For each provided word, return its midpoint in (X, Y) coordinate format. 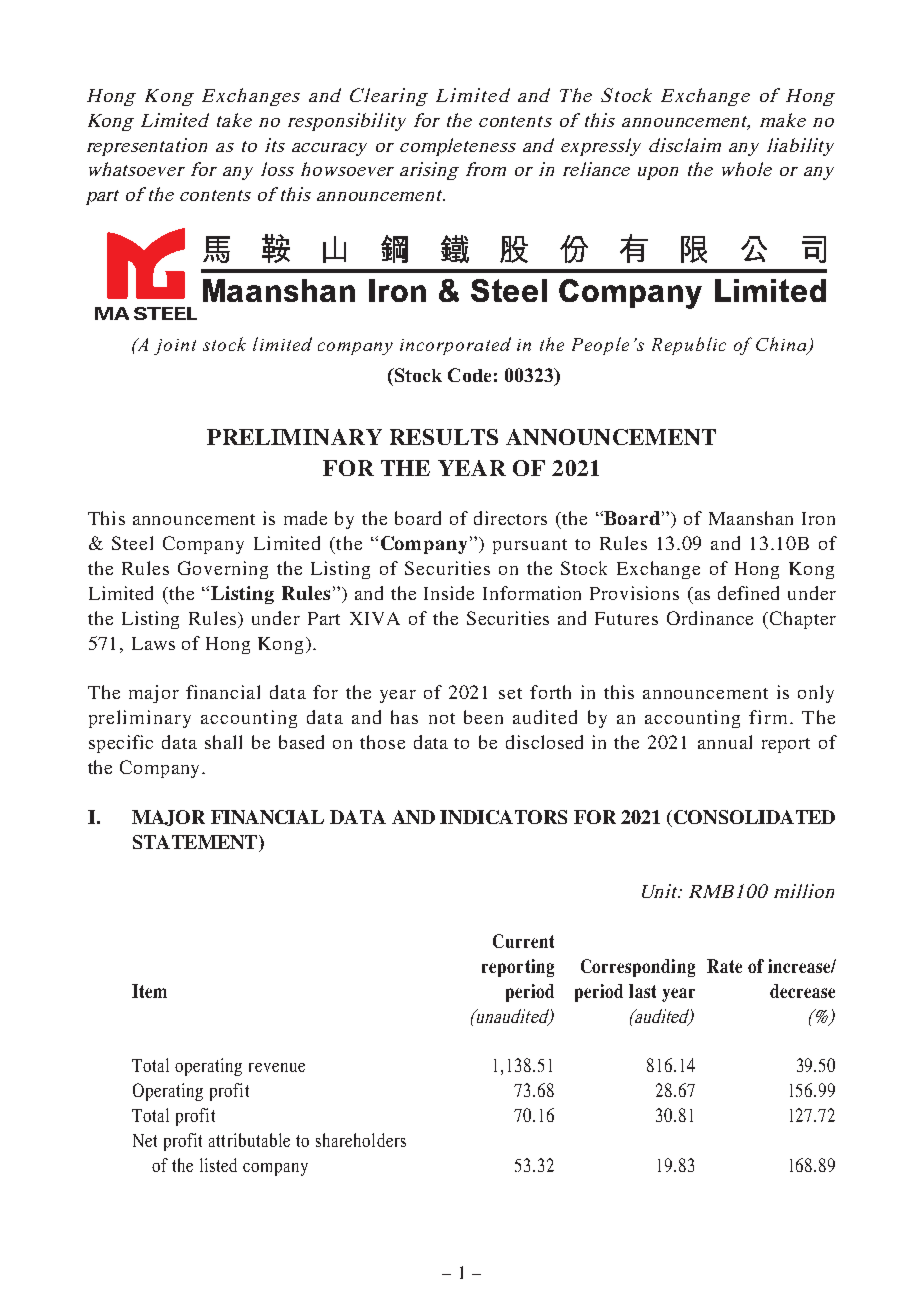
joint (175, 347)
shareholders (361, 1140)
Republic (689, 346)
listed (218, 1165)
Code (469, 375)
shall (223, 742)
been (483, 717)
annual (725, 742)
